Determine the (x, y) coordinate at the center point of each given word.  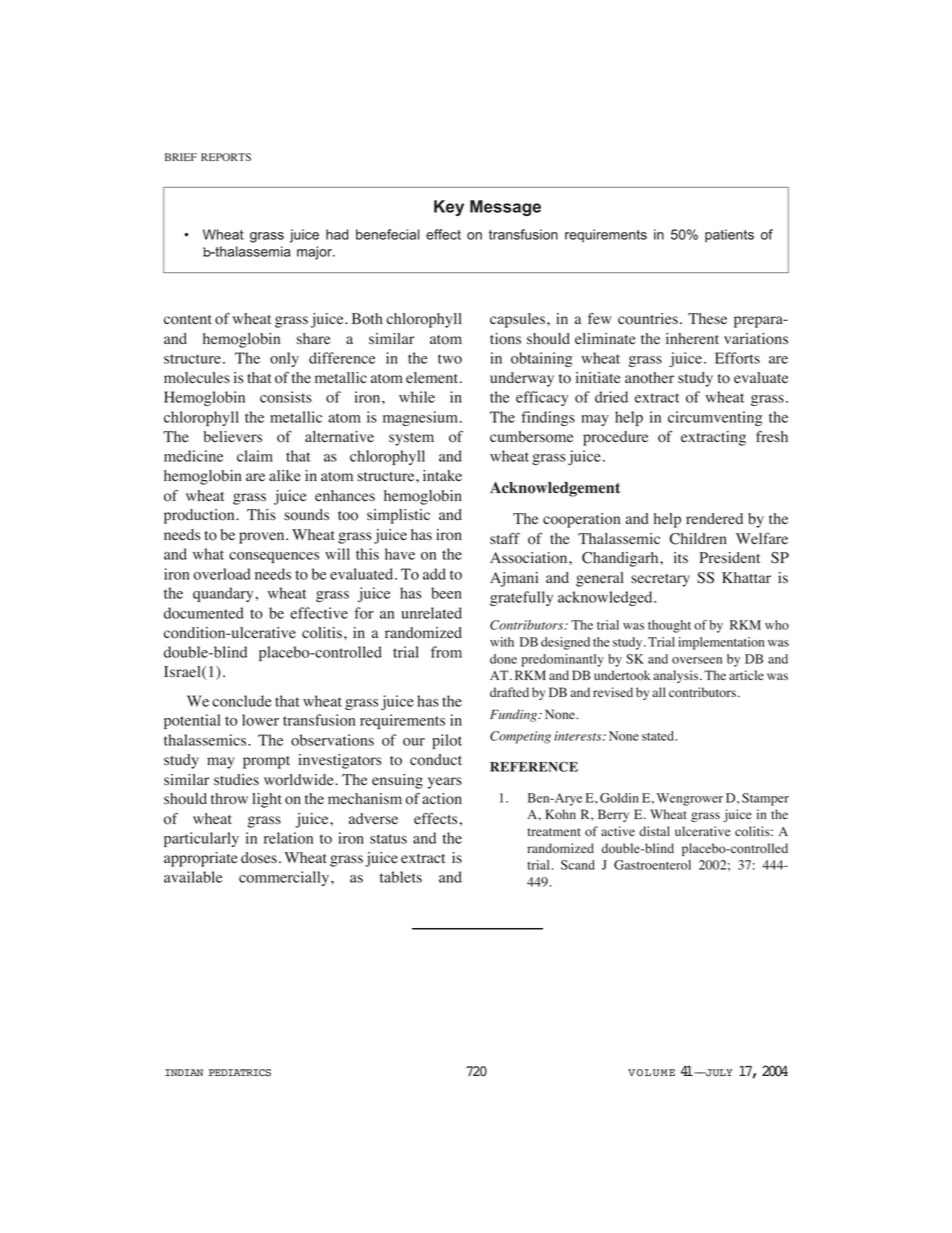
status (388, 839)
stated (659, 736)
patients (729, 236)
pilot (447, 741)
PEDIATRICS (240, 1073)
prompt (266, 762)
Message (505, 208)
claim (255, 456)
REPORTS (226, 157)
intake (442, 476)
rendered (714, 519)
